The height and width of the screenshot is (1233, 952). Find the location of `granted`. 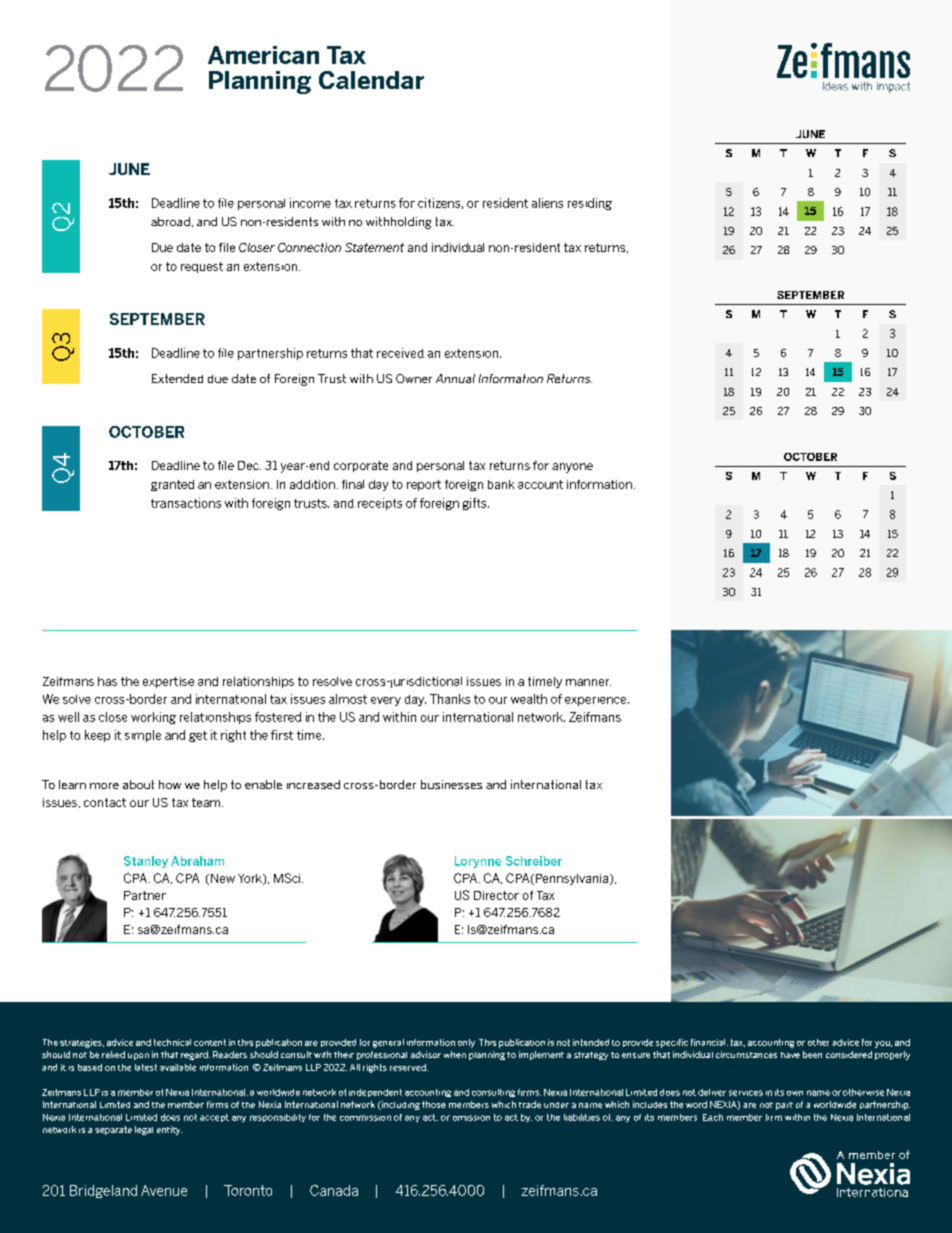

granted is located at coordinates (172, 485).
